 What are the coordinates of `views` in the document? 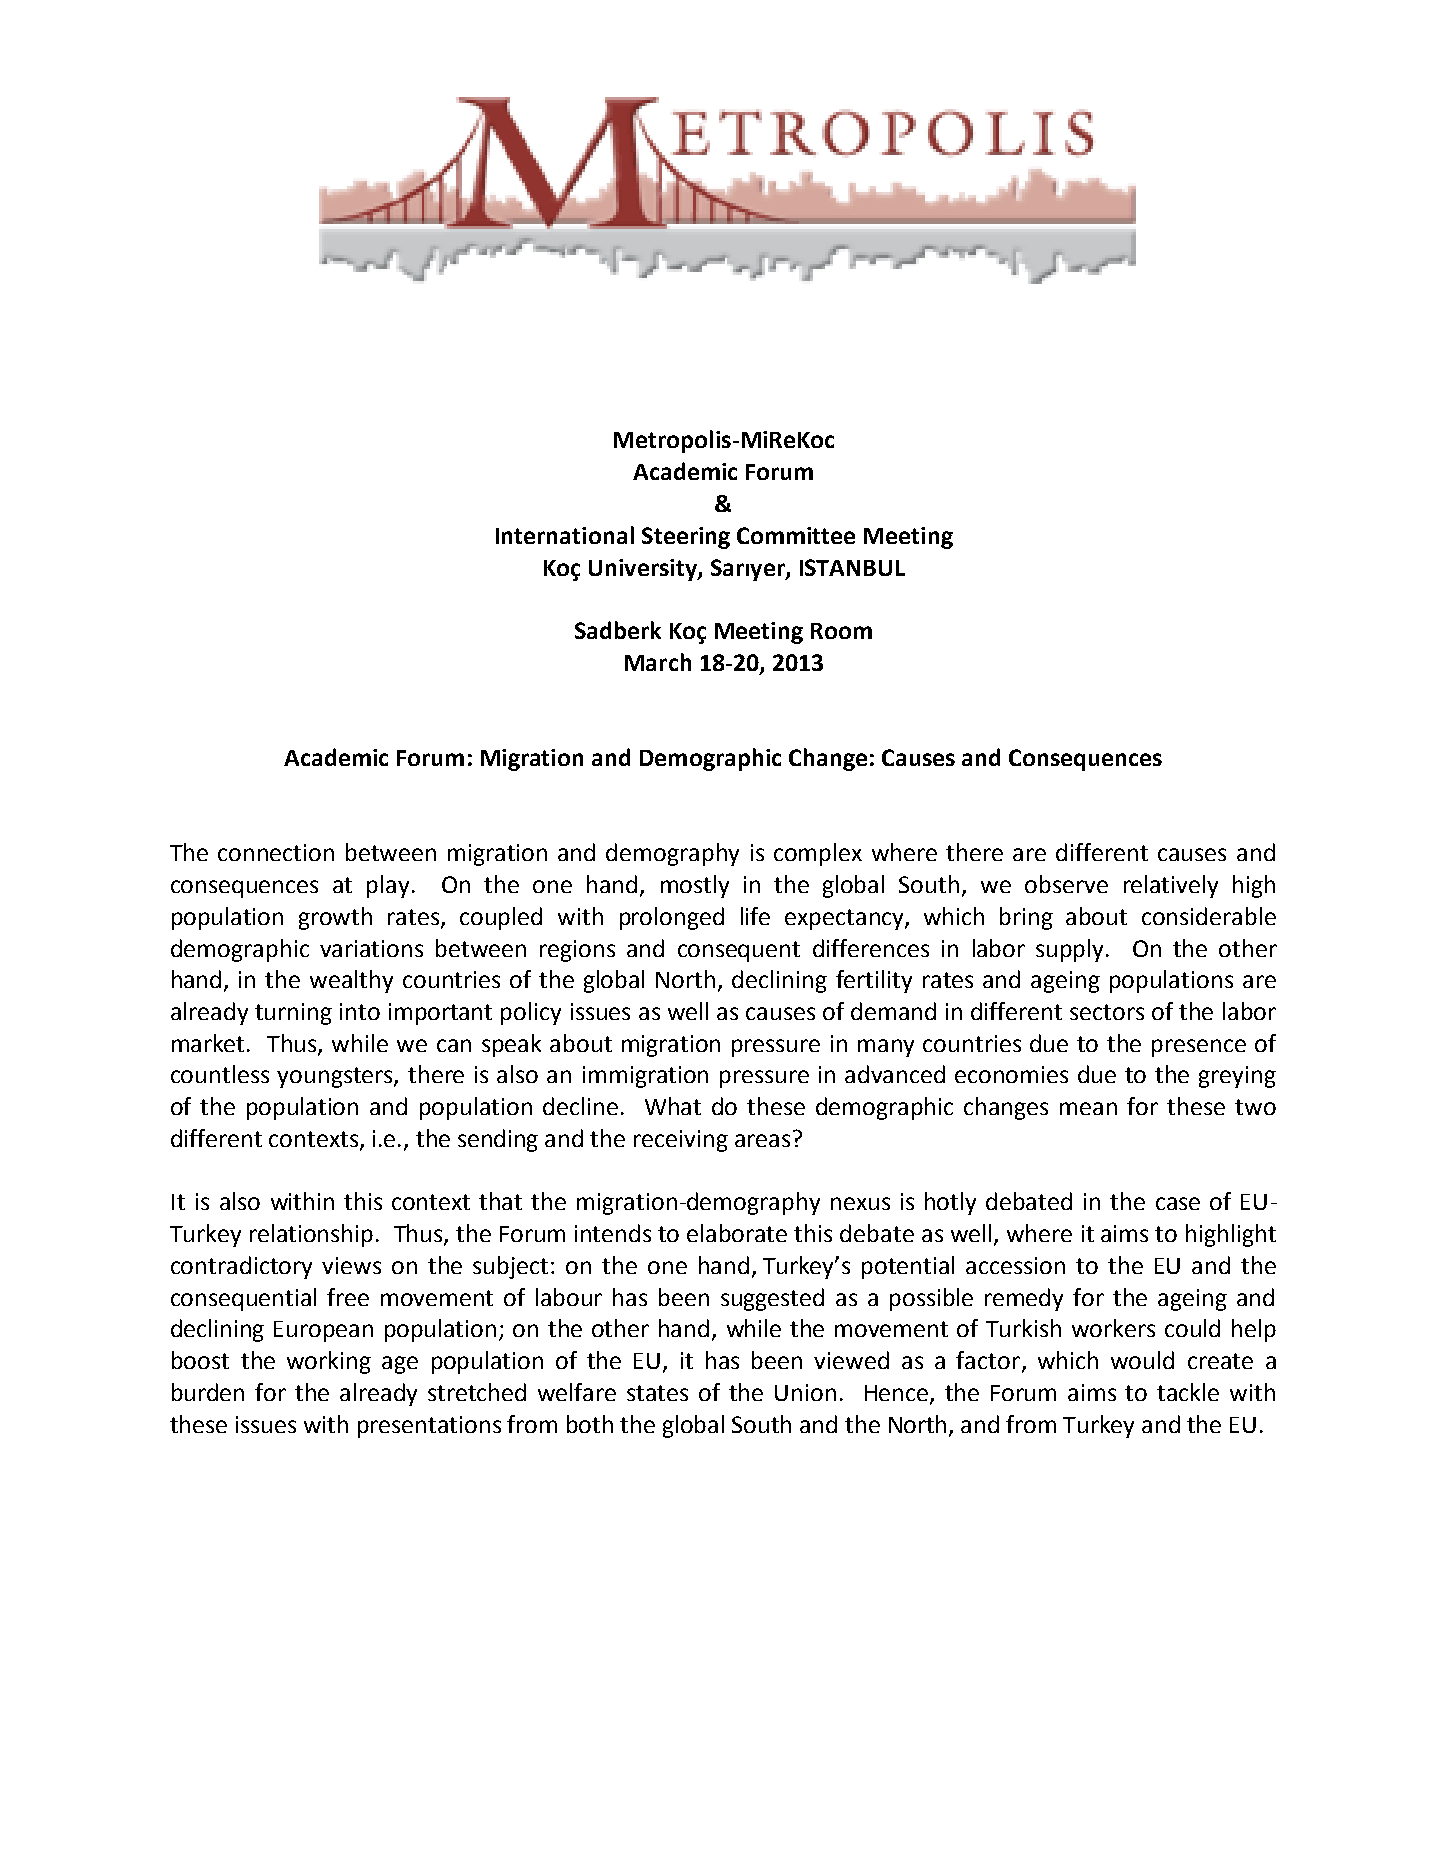 It's located at (351, 1265).
